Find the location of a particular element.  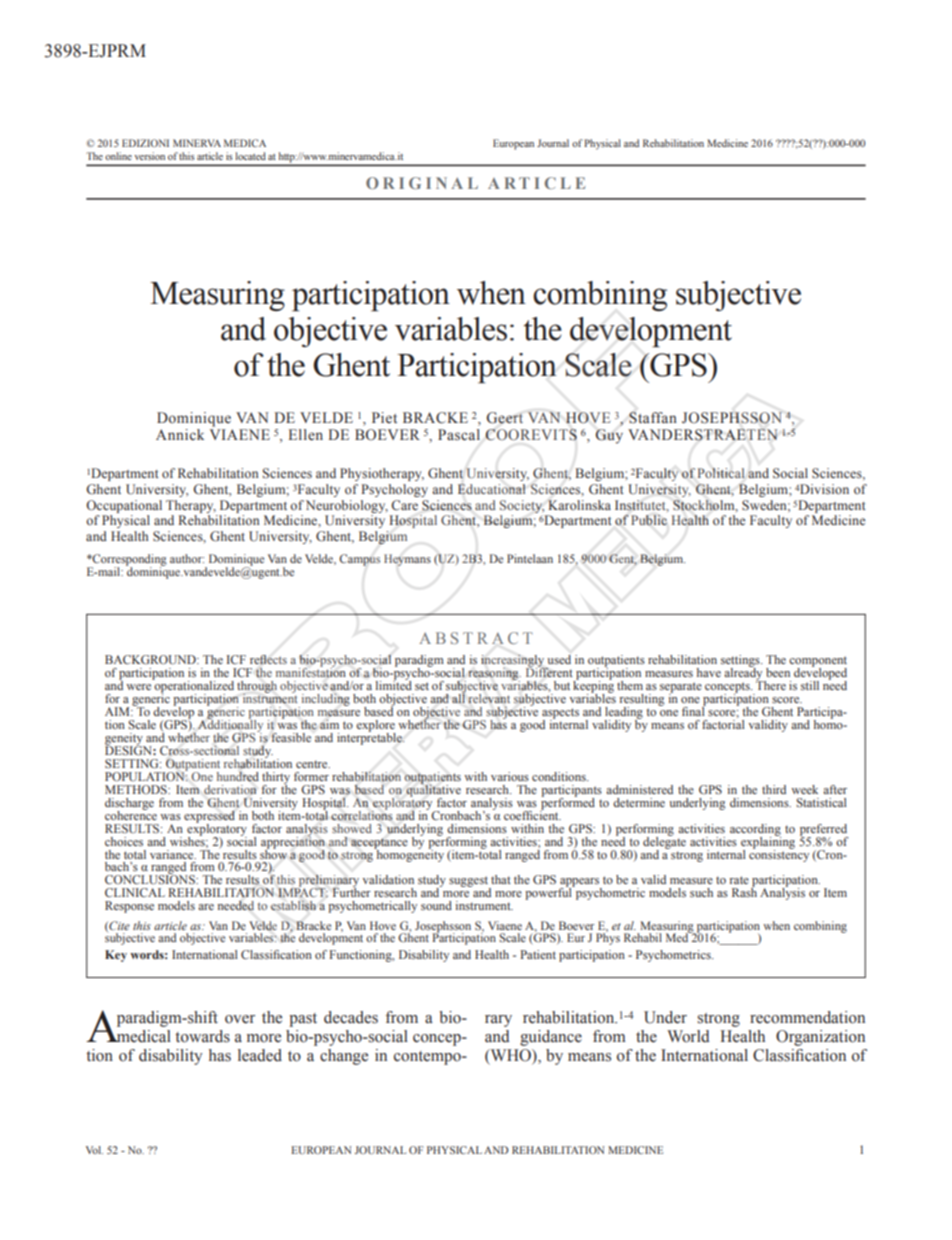

Staffan is located at coordinates (653, 418).
